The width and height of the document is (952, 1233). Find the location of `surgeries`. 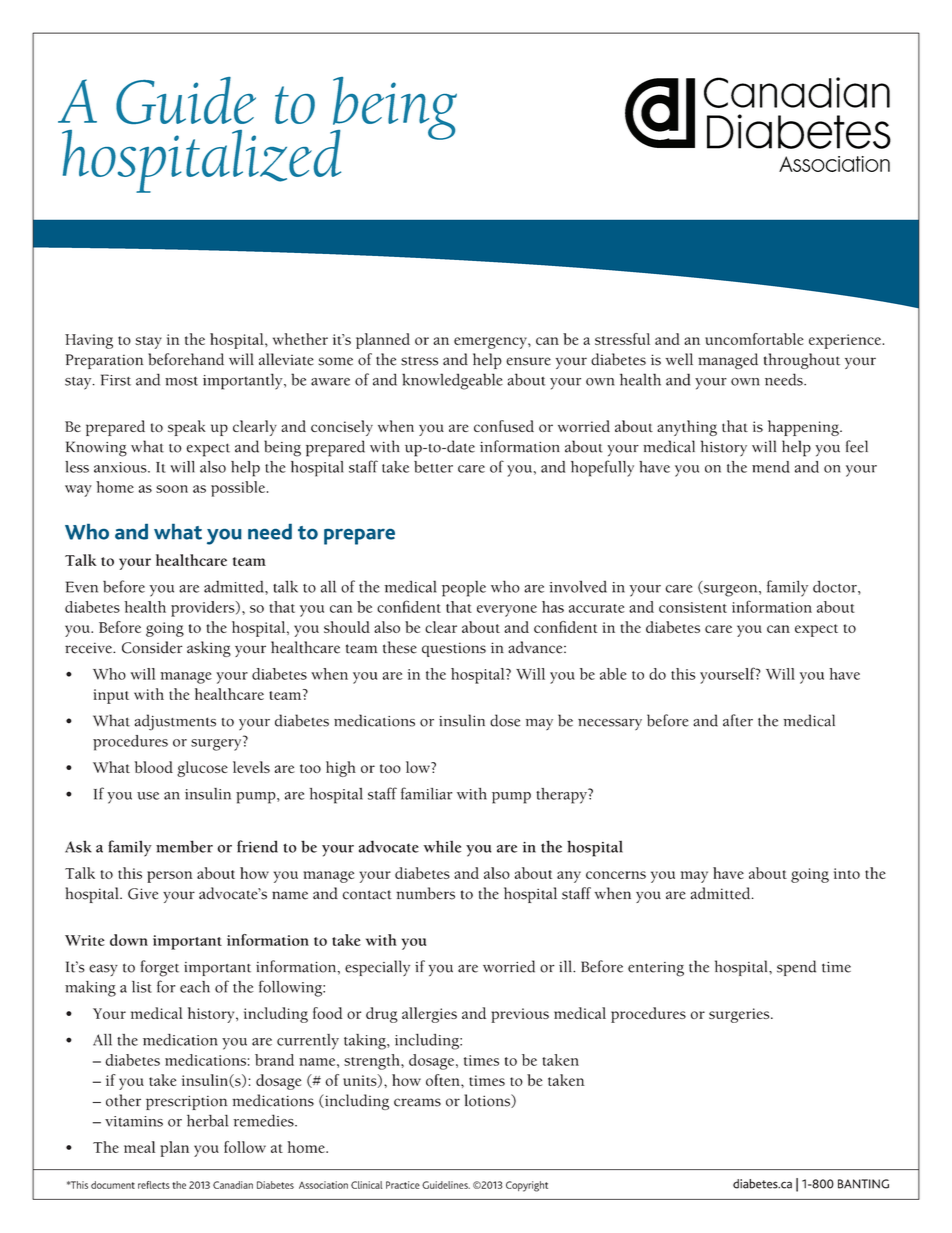

surgeries is located at coordinates (740, 1015).
